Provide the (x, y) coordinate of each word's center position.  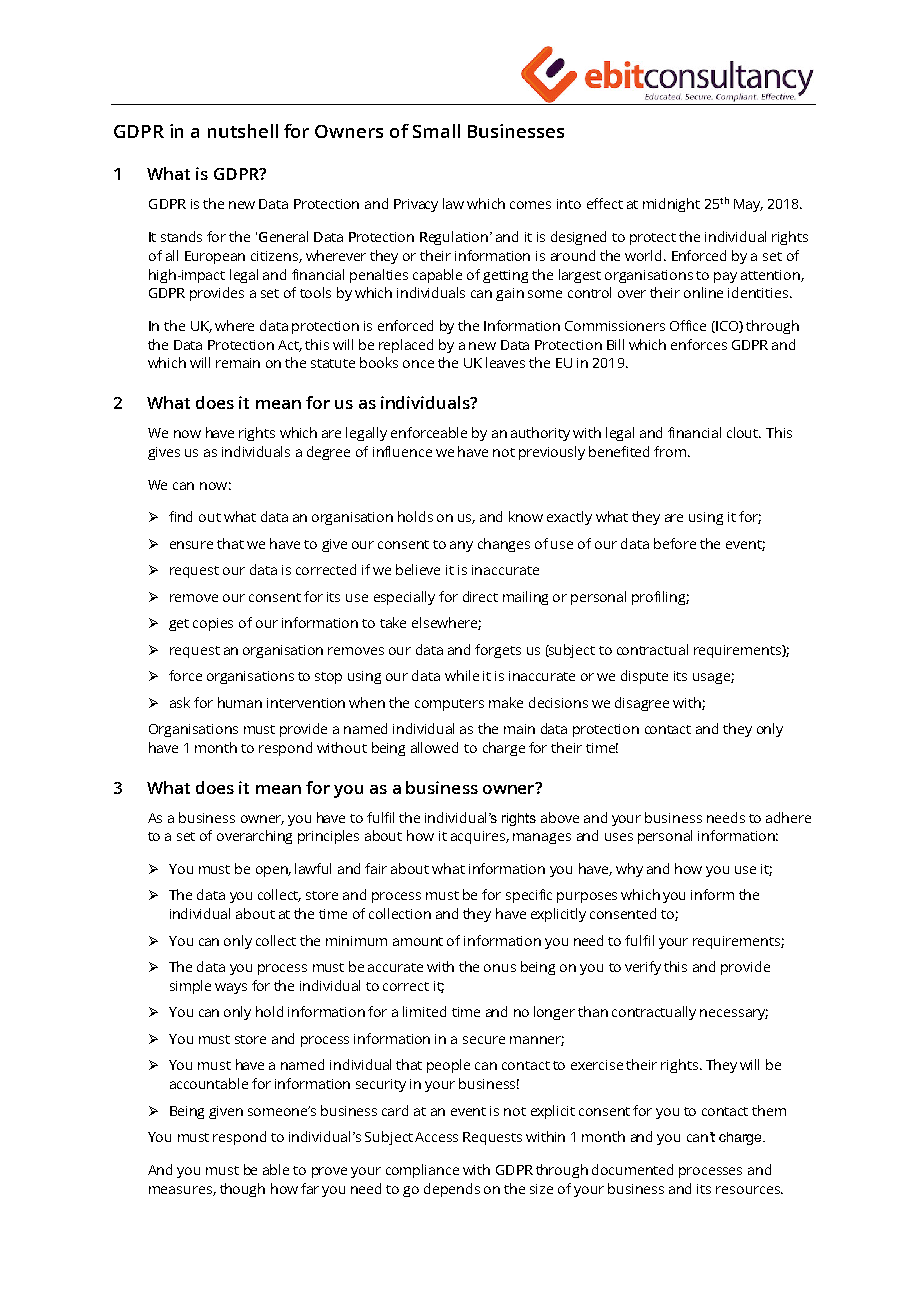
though (242, 1190)
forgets (498, 651)
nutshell (243, 131)
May (748, 205)
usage (712, 678)
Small (436, 131)
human (240, 702)
